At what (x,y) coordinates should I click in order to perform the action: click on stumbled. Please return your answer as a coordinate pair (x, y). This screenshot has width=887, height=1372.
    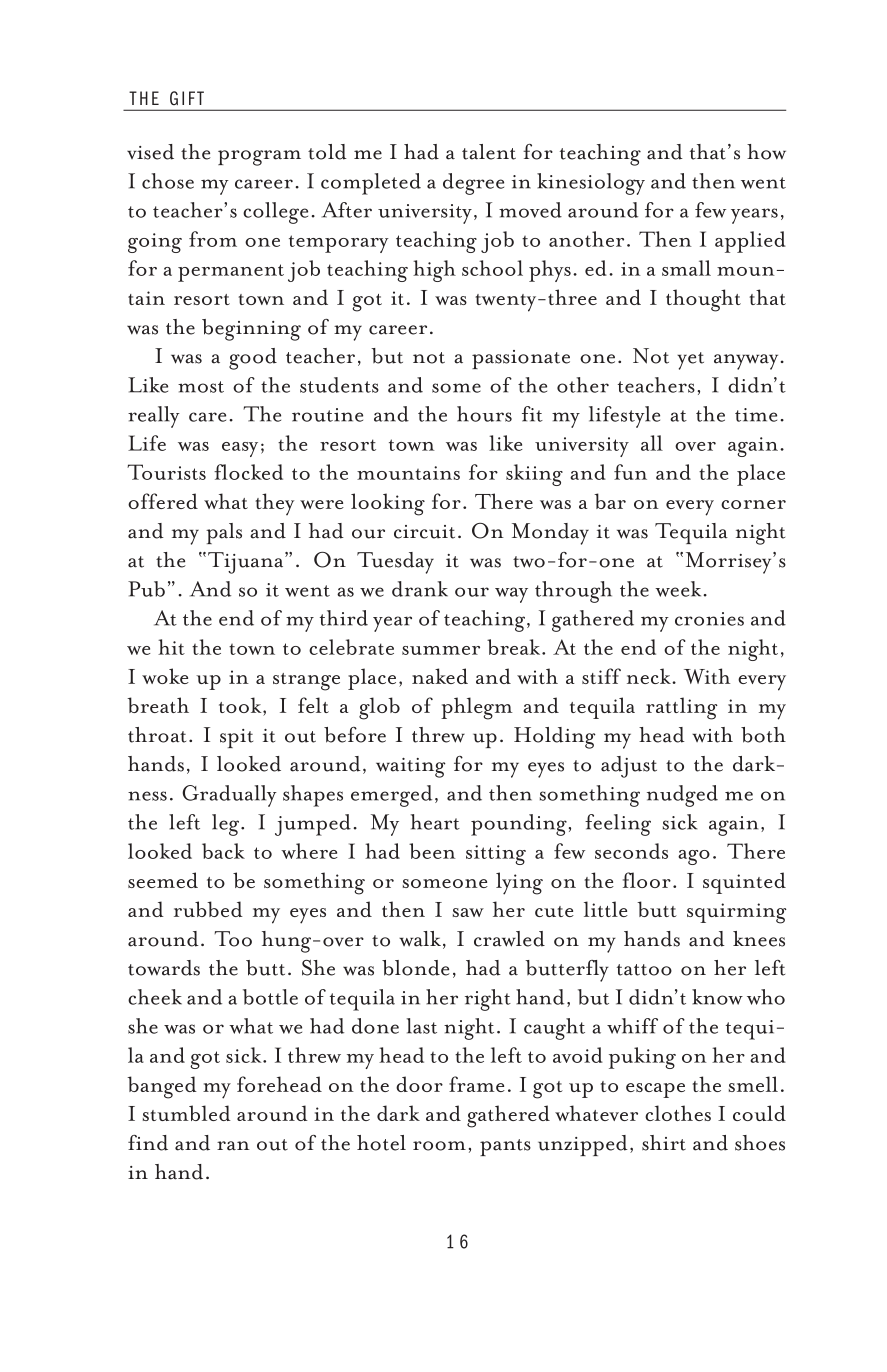
    Looking at the image, I should click on (187, 1113).
